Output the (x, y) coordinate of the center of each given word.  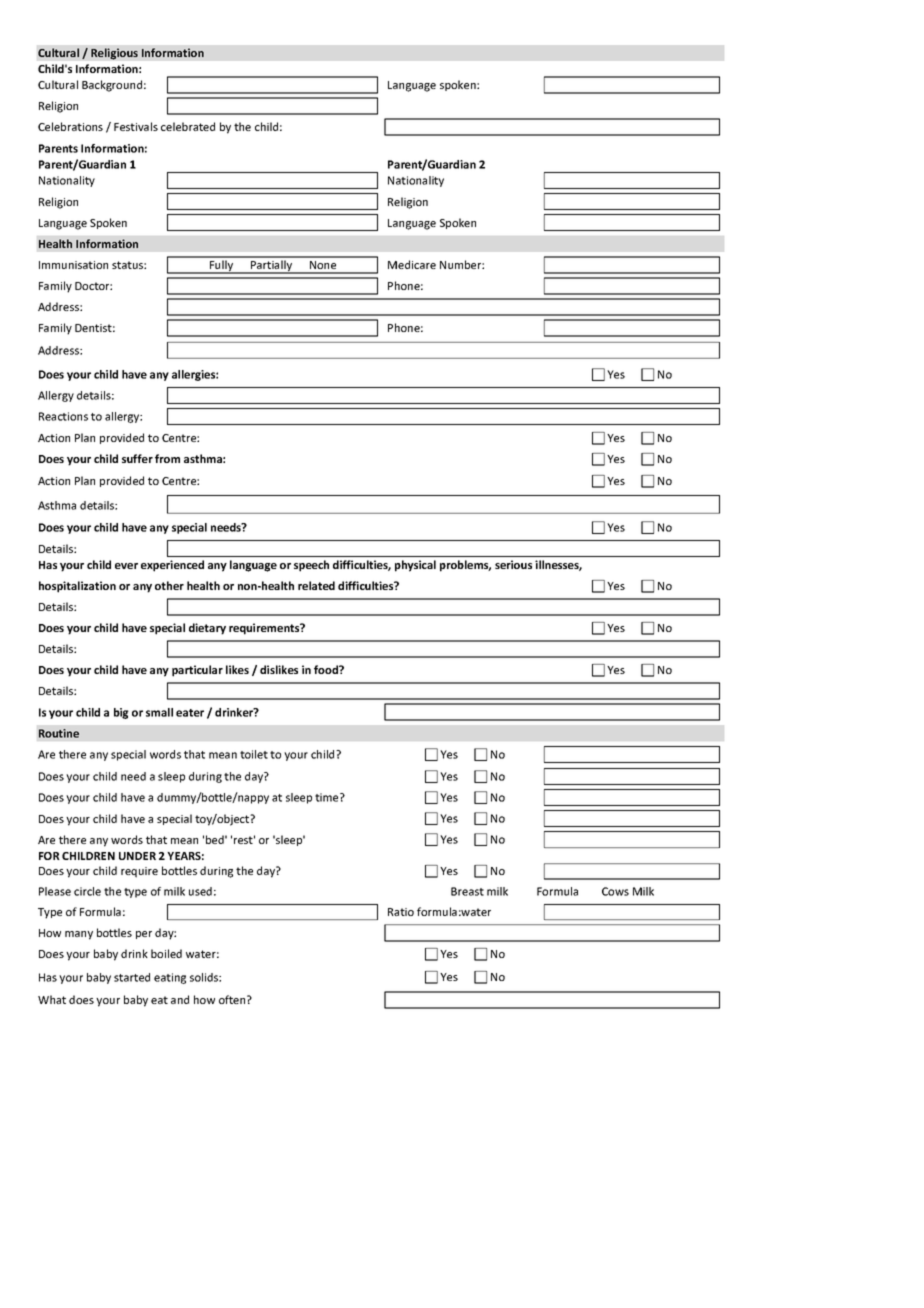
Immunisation (73, 265)
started (132, 977)
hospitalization (77, 587)
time (328, 797)
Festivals (136, 126)
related (316, 585)
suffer (137, 458)
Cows (615, 891)
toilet (254, 754)
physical (415, 566)
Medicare (412, 264)
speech (311, 566)
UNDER (137, 856)
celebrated (188, 126)
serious (513, 564)
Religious (114, 54)
